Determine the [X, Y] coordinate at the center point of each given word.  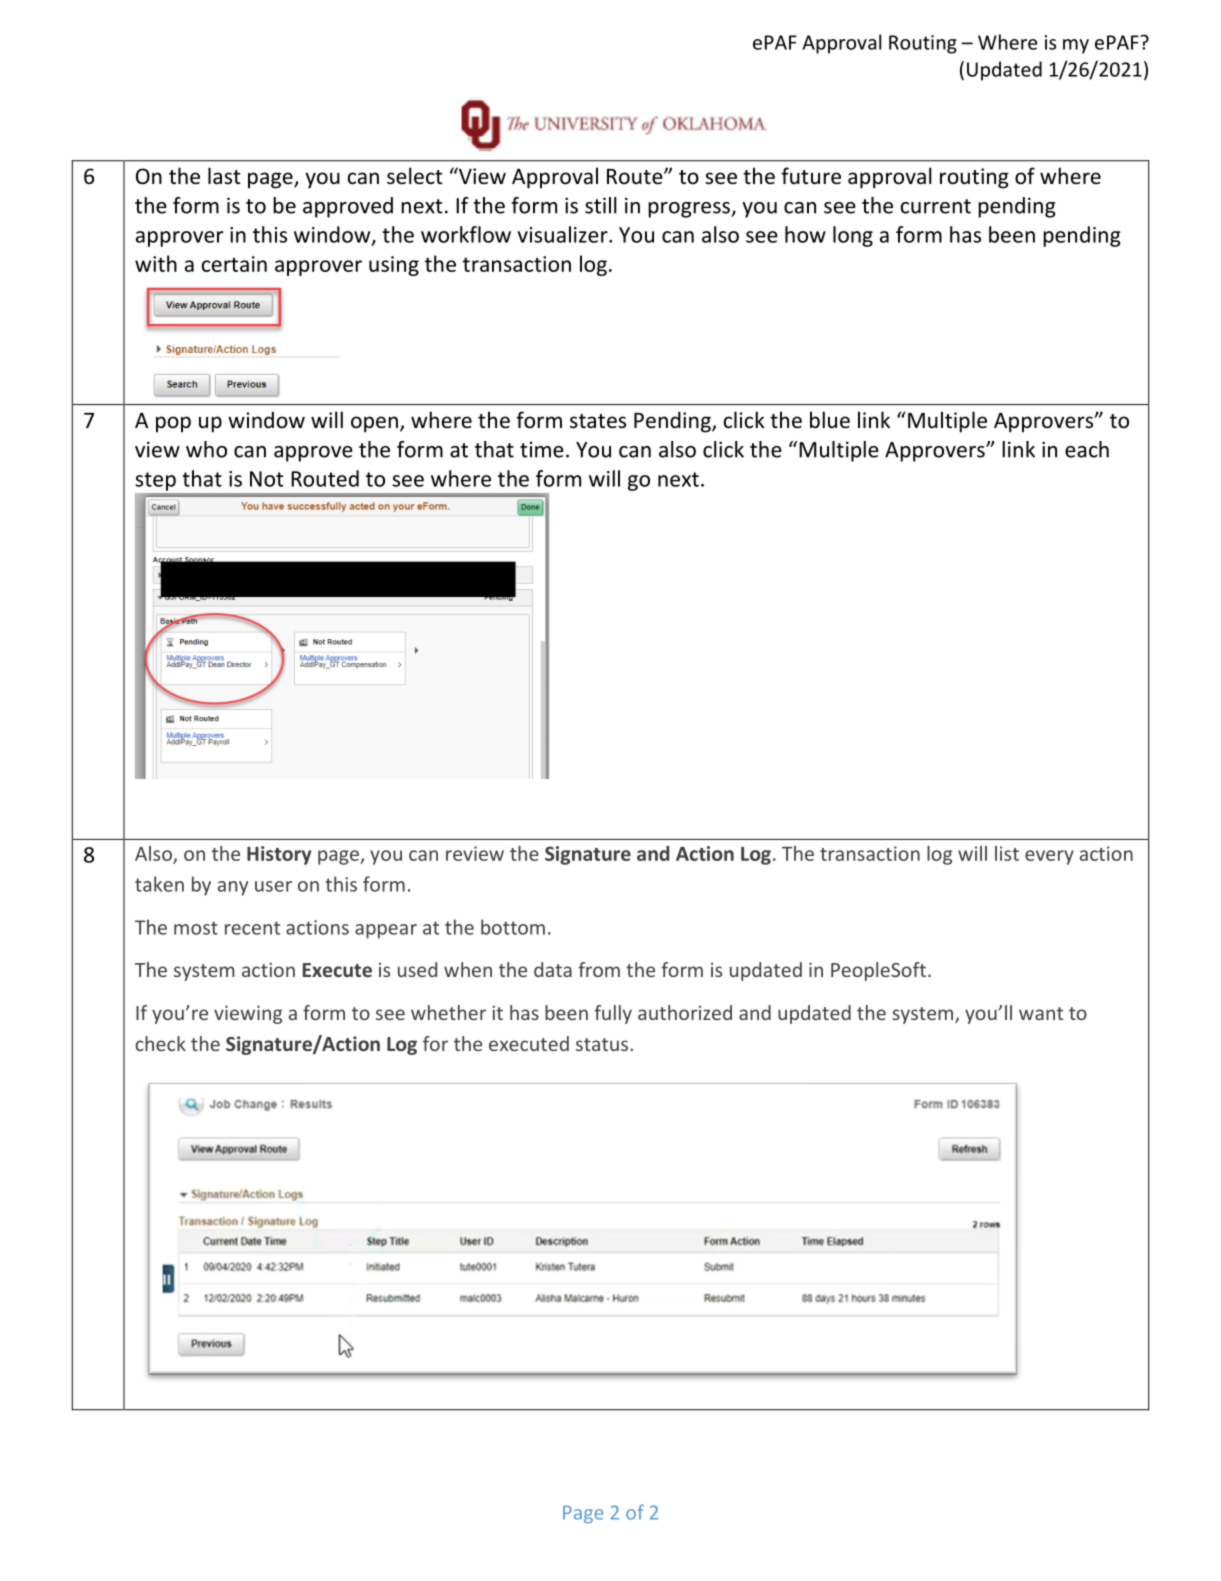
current [936, 206]
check [161, 1043]
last [224, 175]
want [1041, 1013]
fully [613, 1014]
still [601, 205]
